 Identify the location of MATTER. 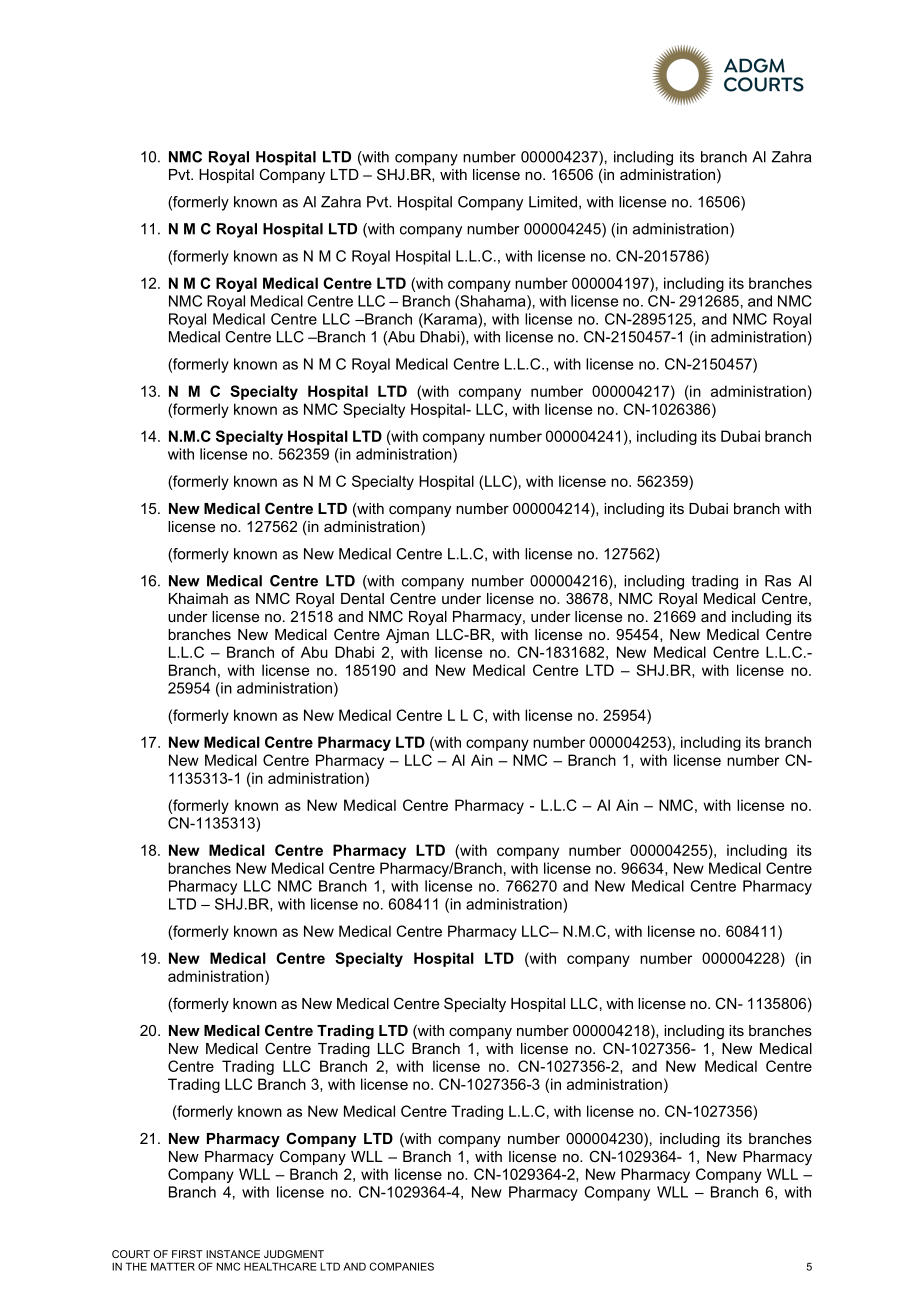
(173, 1266).
